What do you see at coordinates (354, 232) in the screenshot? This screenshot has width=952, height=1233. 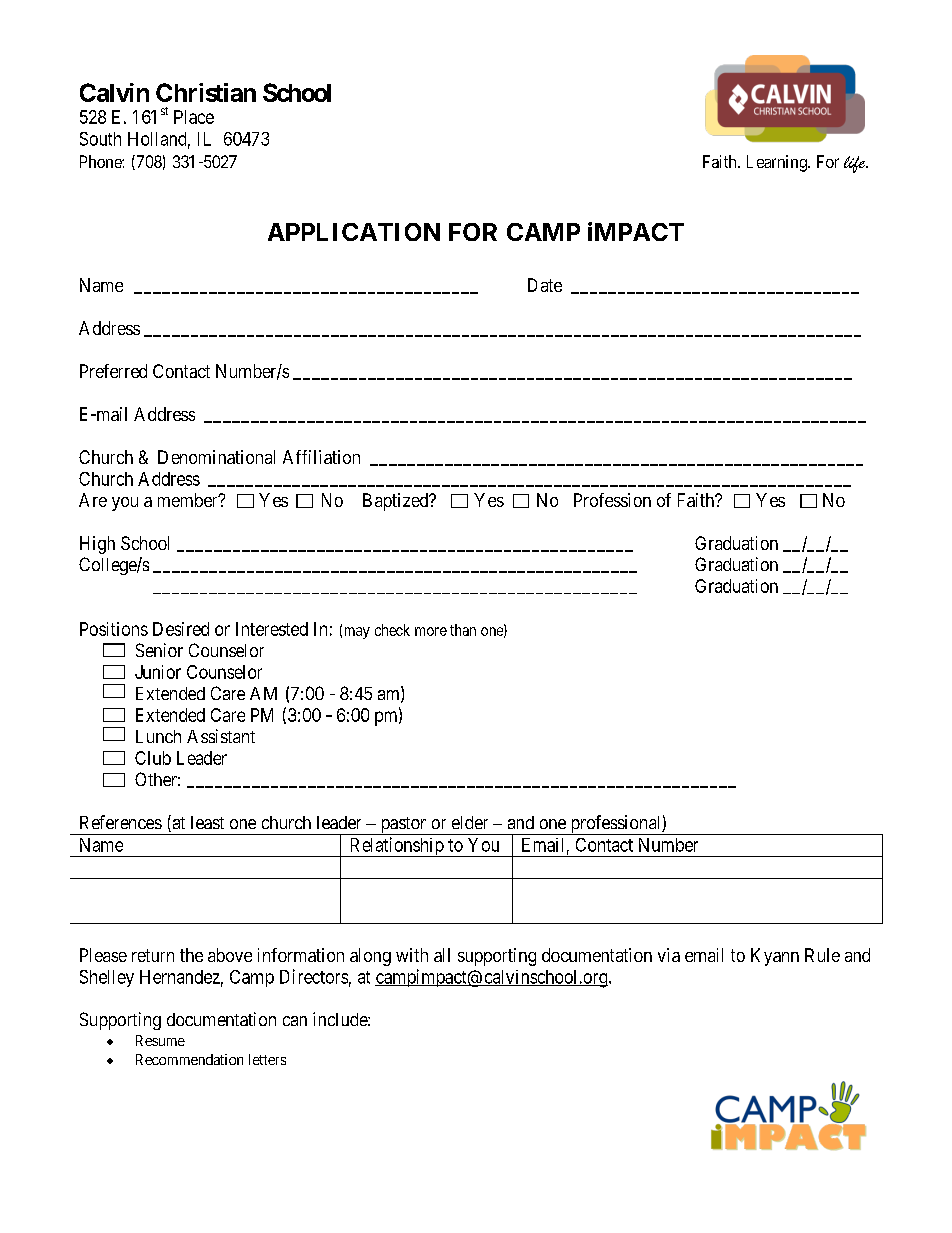 I see `APPLICATION` at bounding box center [354, 232].
